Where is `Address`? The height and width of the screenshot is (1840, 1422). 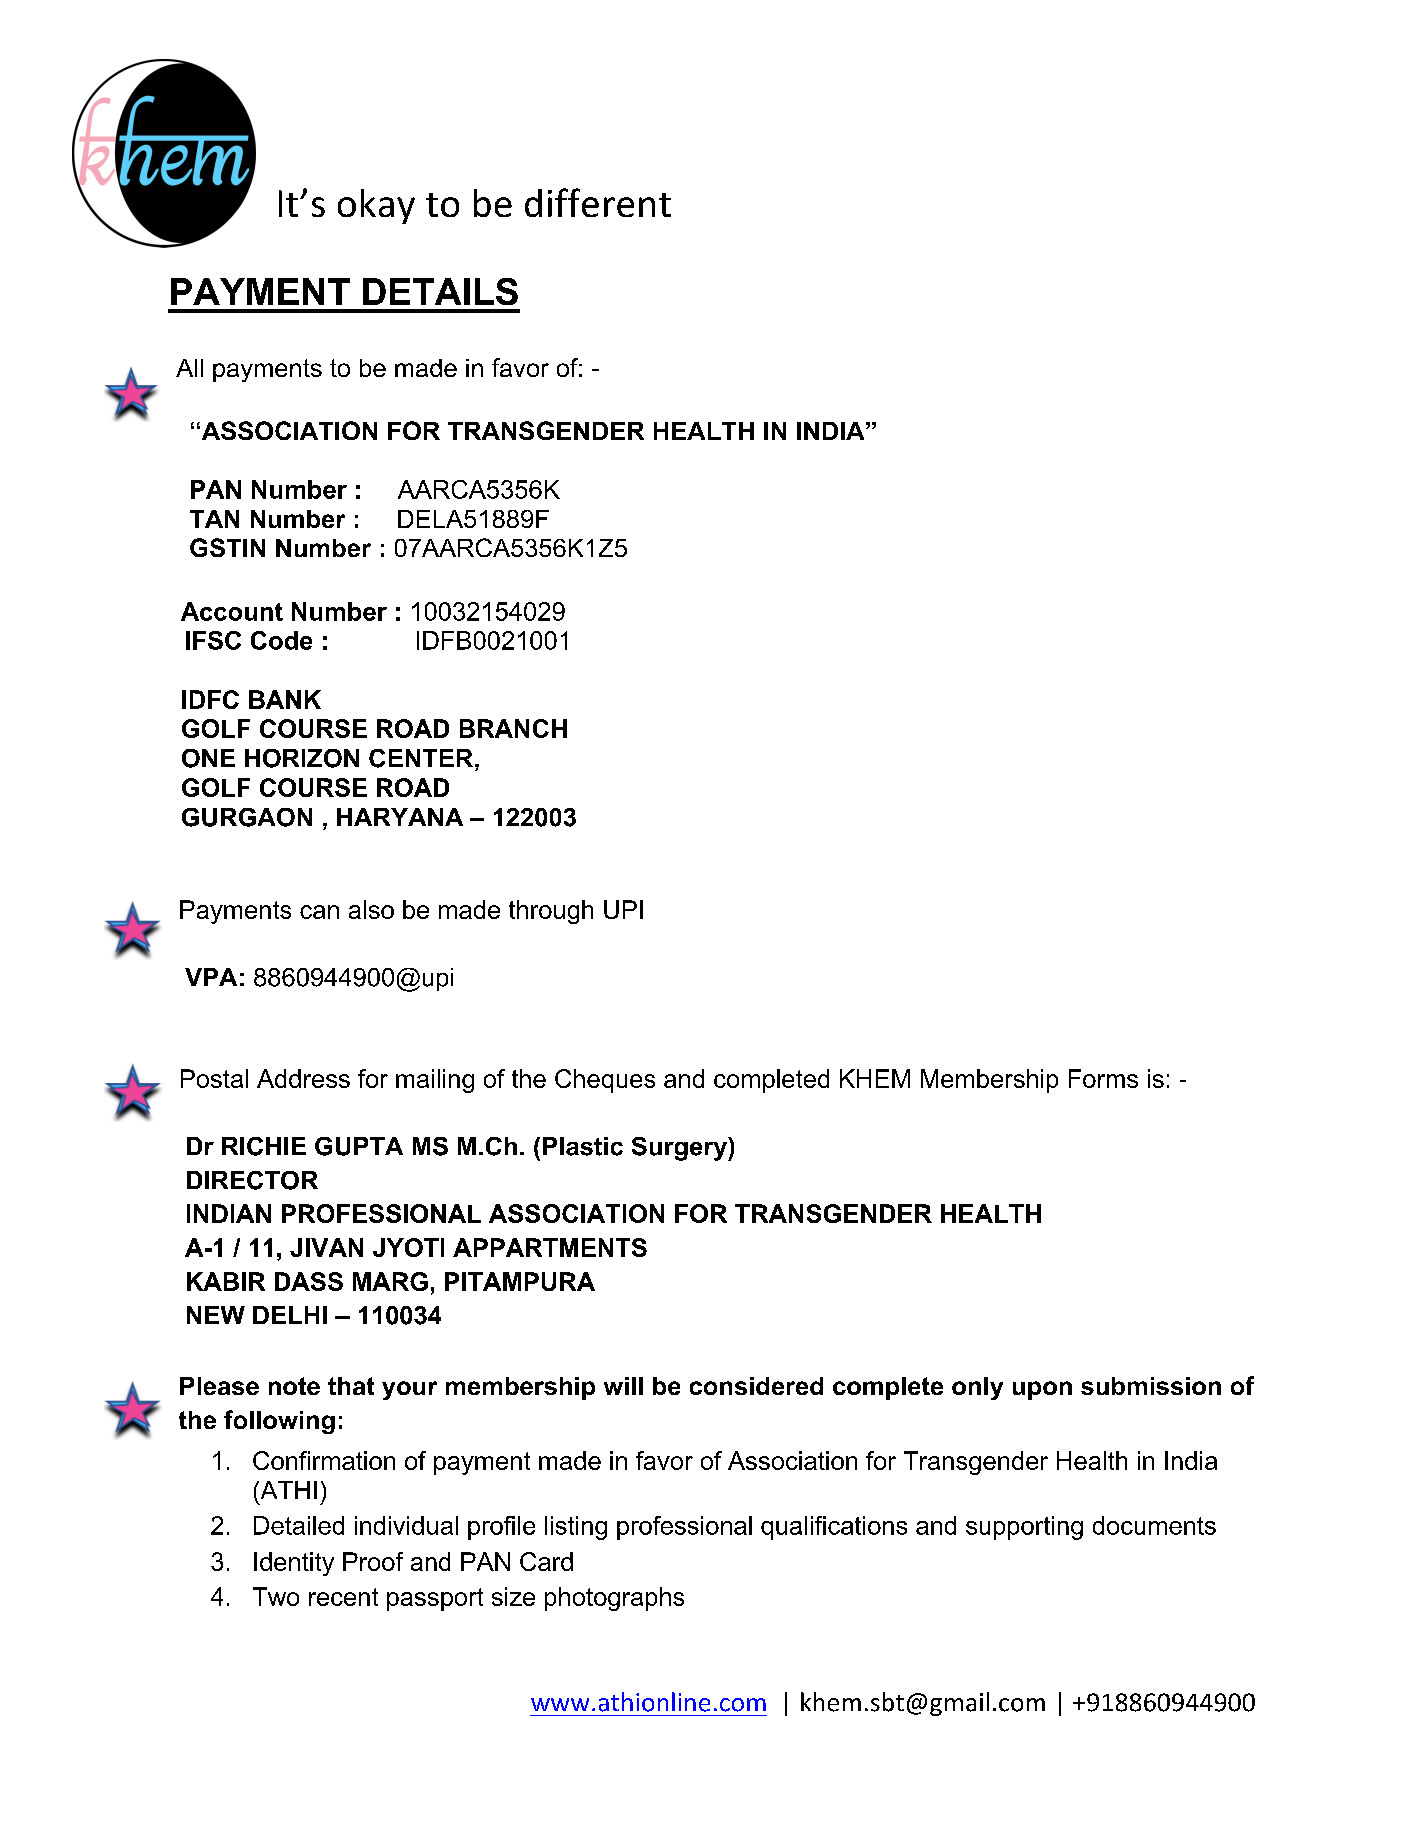 Address is located at coordinates (303, 1078).
